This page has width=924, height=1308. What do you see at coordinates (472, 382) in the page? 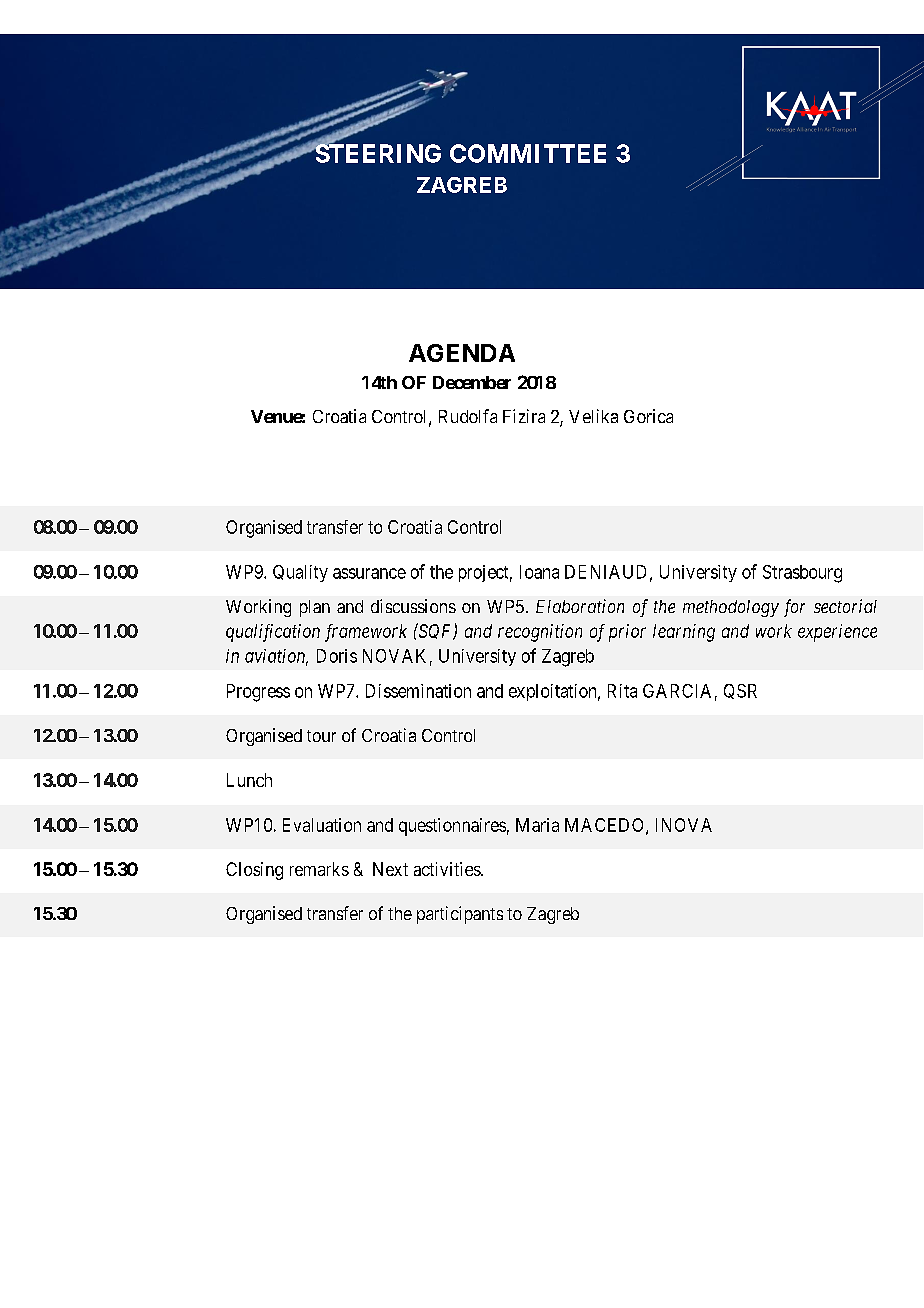
I see `December` at bounding box center [472, 382].
